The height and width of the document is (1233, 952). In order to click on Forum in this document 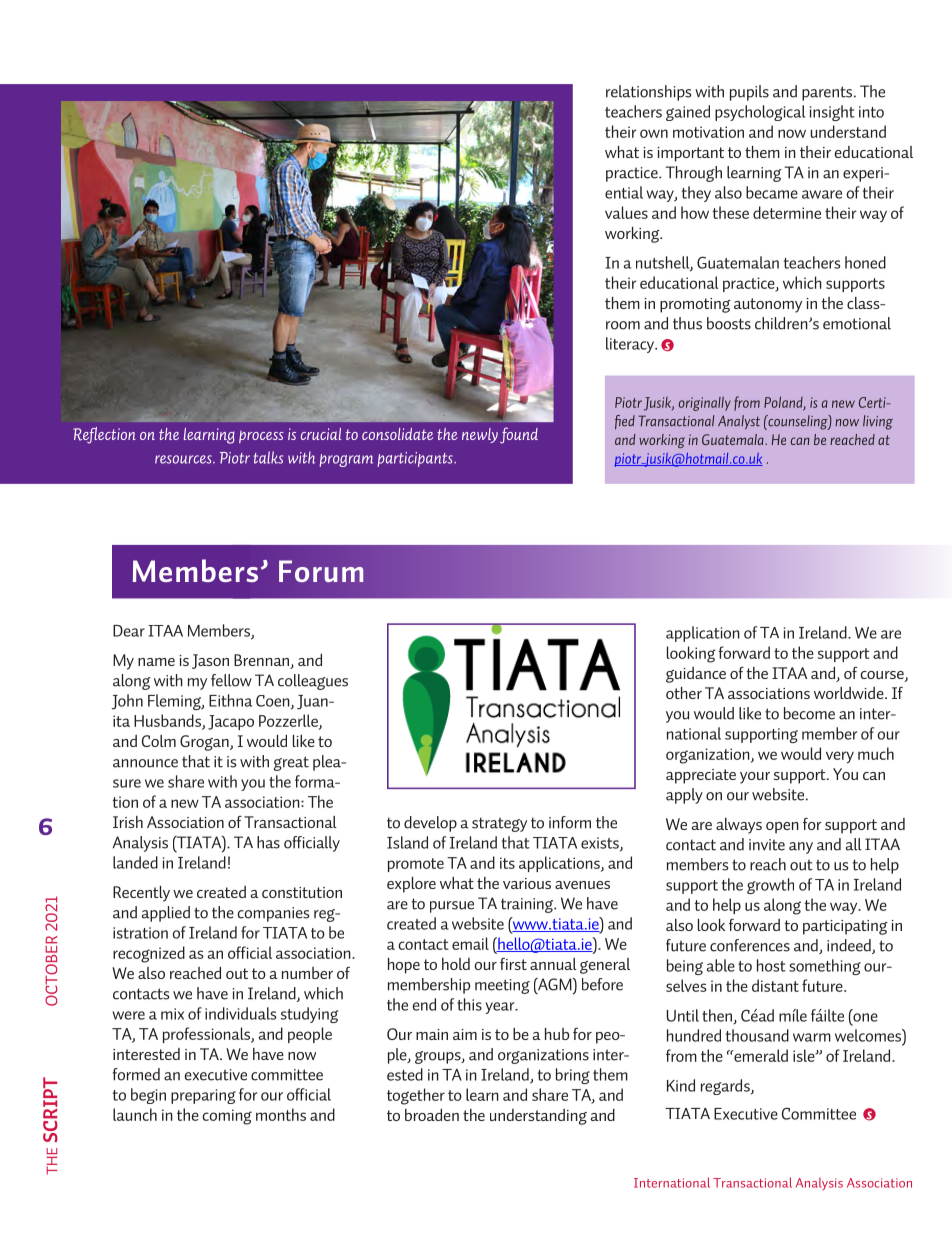, I will do `click(321, 571)`.
